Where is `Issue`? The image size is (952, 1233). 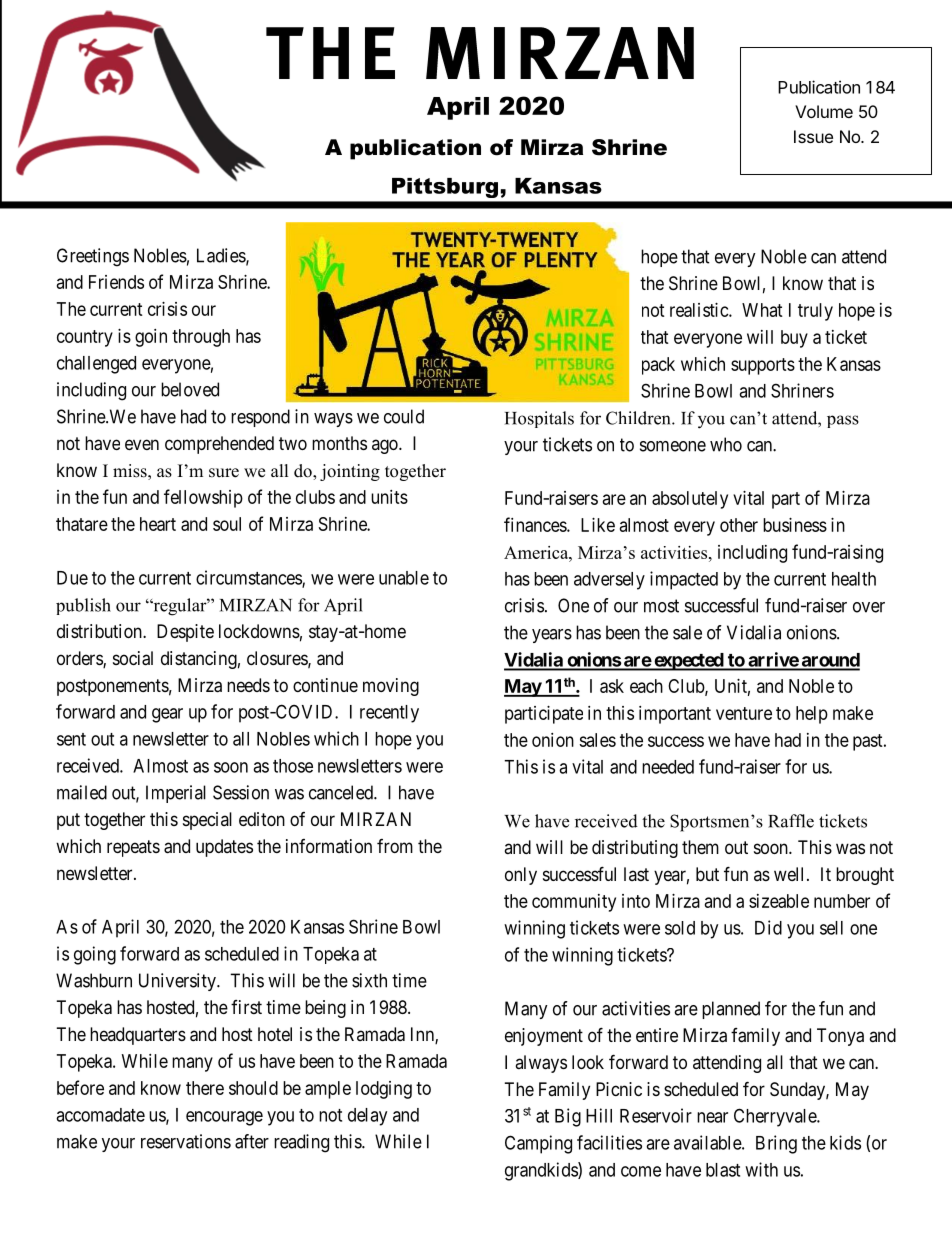 Issue is located at coordinates (813, 136).
